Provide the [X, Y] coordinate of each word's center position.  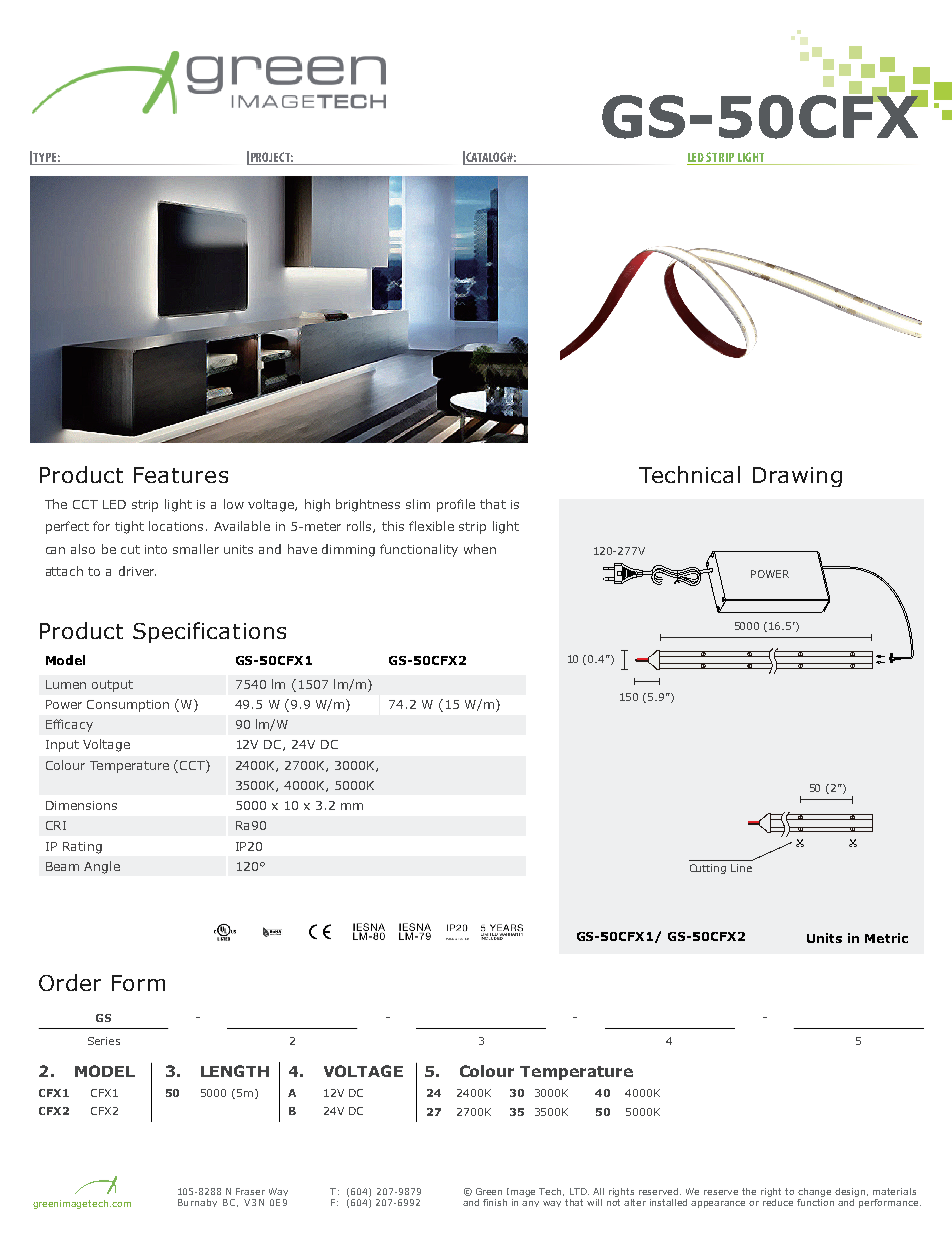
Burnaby [197, 1203]
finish [495, 1202]
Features [181, 475]
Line [741, 868]
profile [456, 505]
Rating [82, 848]
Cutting [708, 869]
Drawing [797, 477]
